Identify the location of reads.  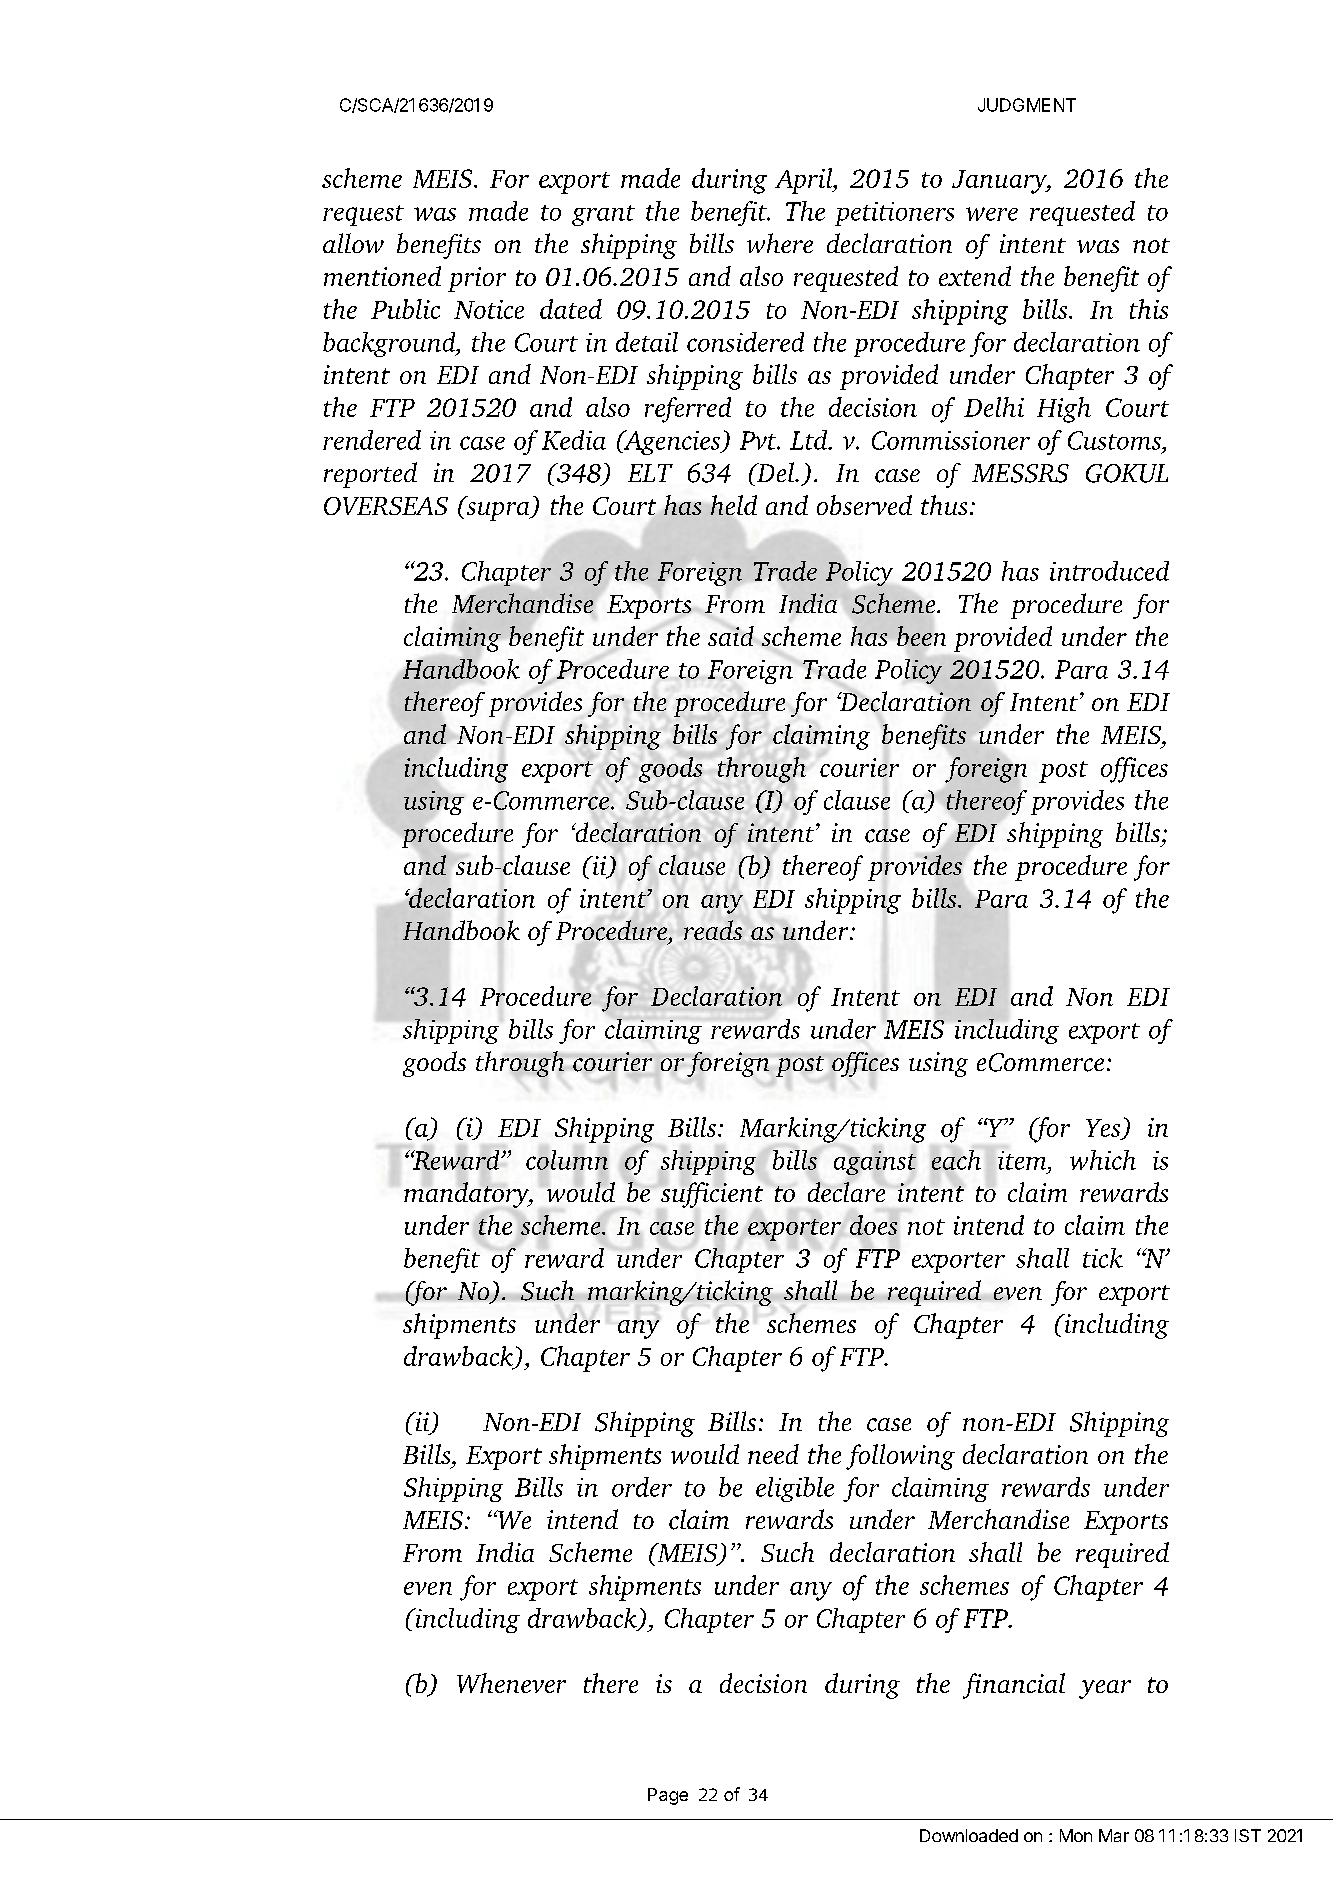
(713, 930).
